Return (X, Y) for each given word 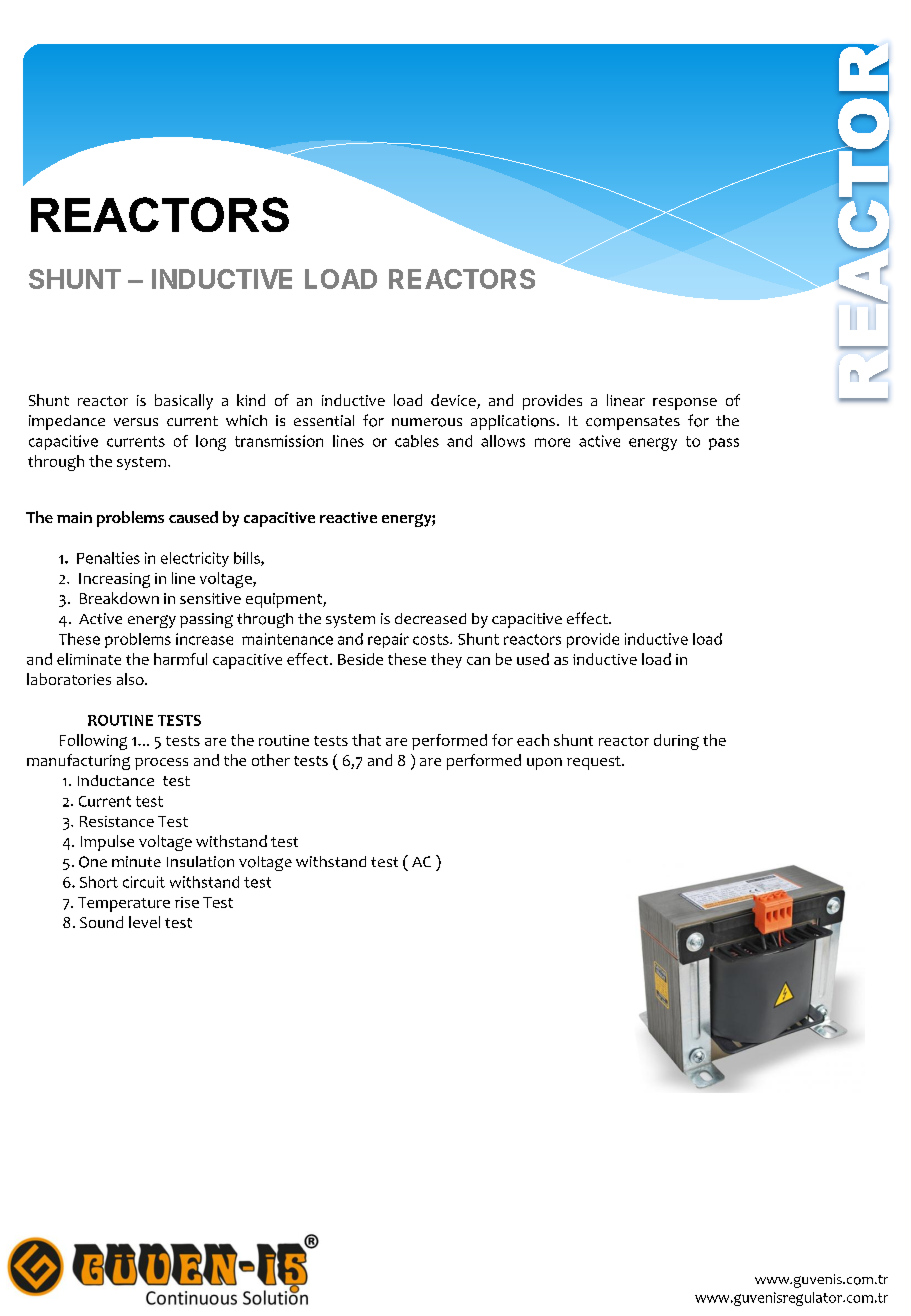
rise (187, 902)
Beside (360, 659)
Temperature (124, 904)
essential (324, 420)
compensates (633, 423)
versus (136, 422)
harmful (180, 659)
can (478, 661)
